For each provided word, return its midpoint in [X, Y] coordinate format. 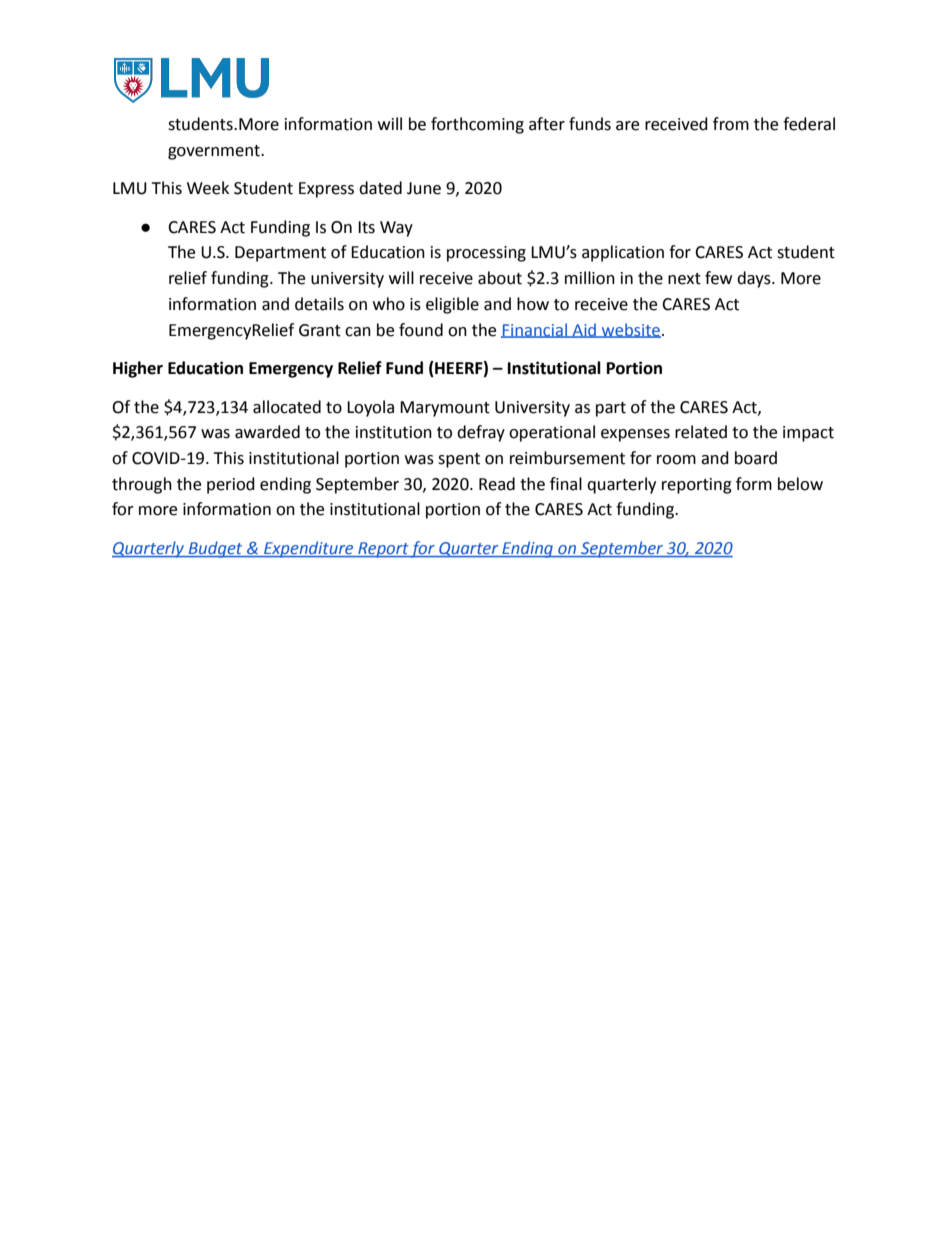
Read [497, 484]
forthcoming [477, 125]
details [319, 304]
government [215, 152]
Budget [215, 549]
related [701, 432]
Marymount [445, 409]
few [718, 278]
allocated [287, 407]
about [500, 278]
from [731, 124]
